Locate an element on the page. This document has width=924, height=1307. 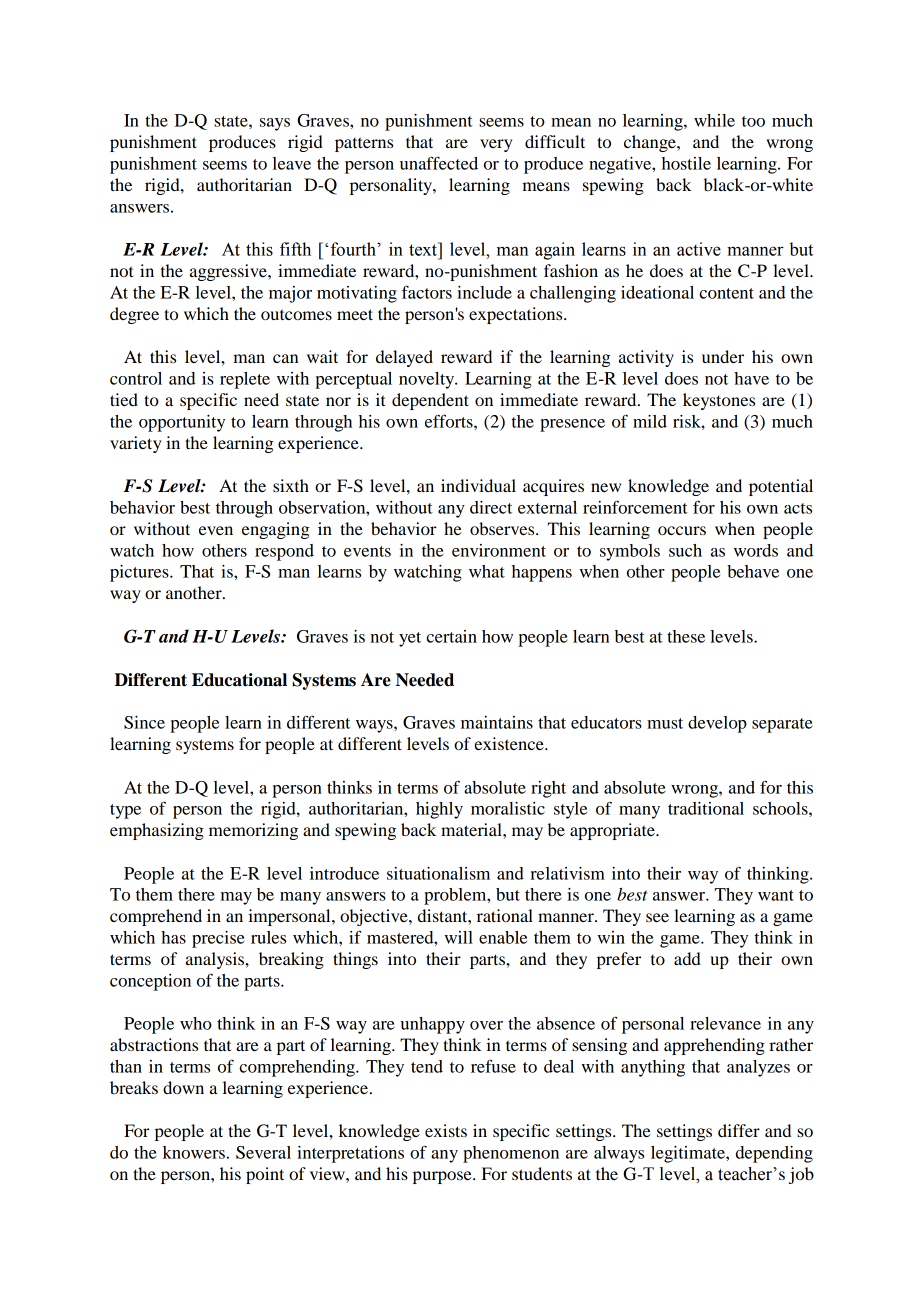
unaffected is located at coordinates (439, 163).
